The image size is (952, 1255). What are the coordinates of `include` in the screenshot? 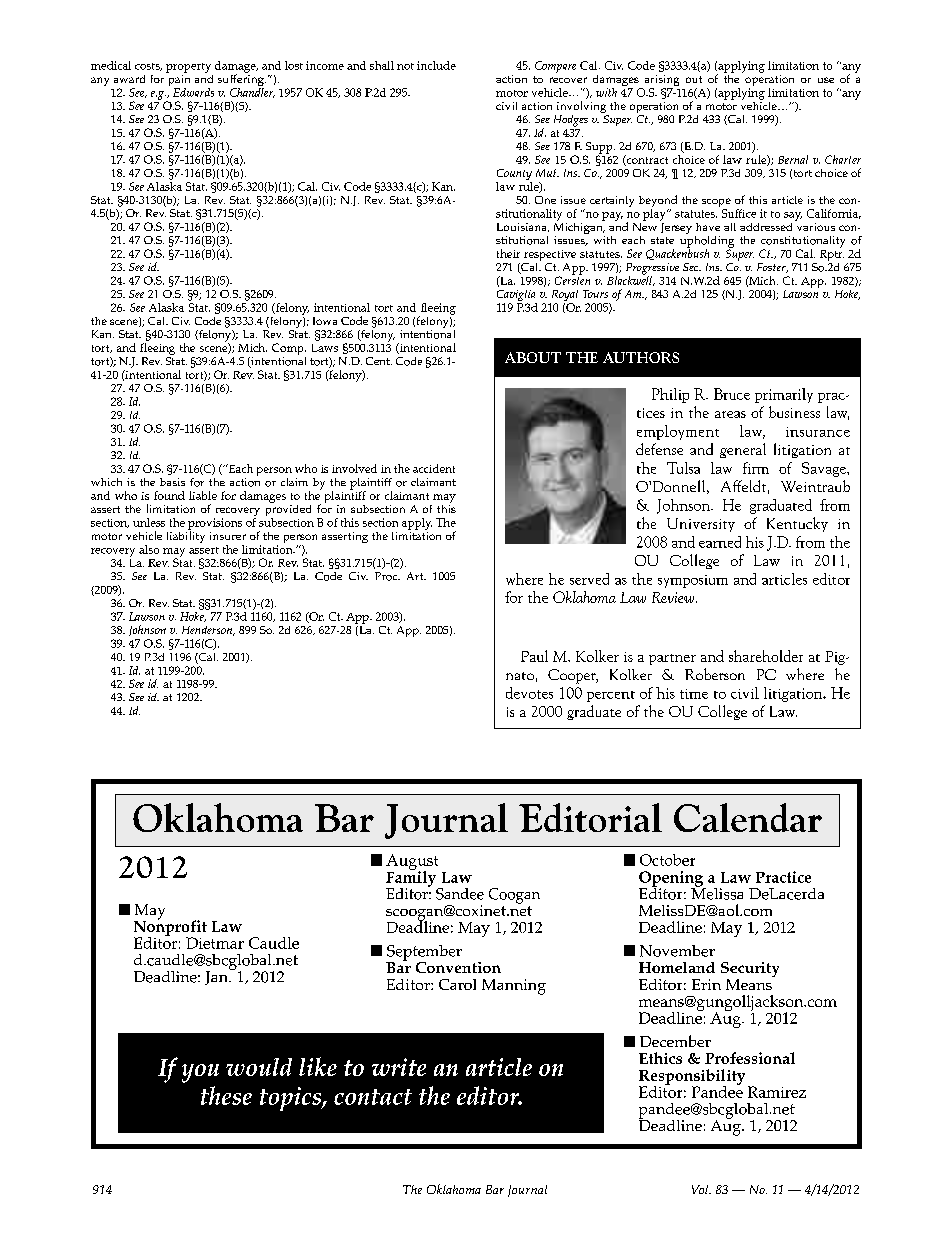 It's located at (436, 65).
